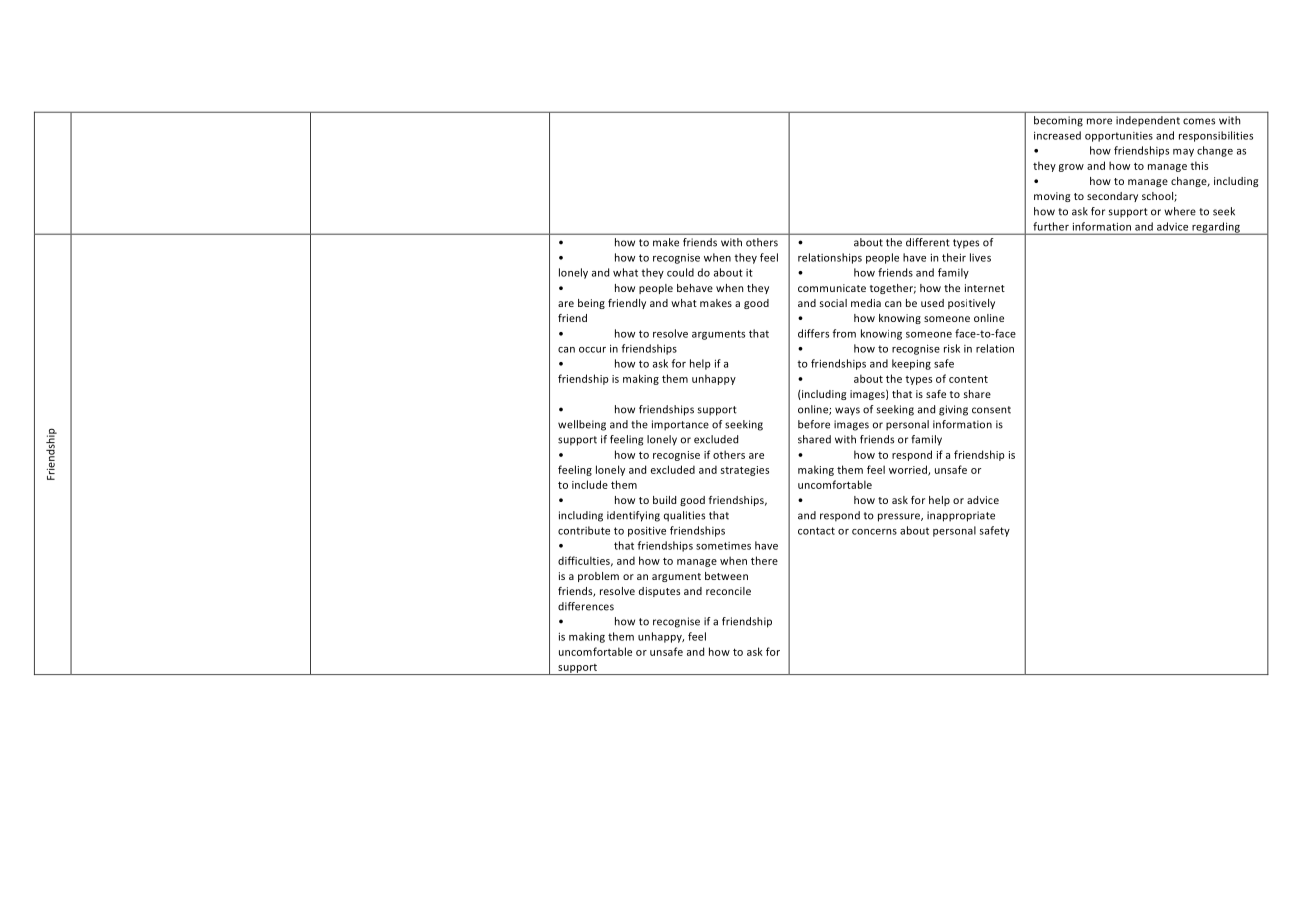  I want to click on opportunities, so click(1119, 137).
